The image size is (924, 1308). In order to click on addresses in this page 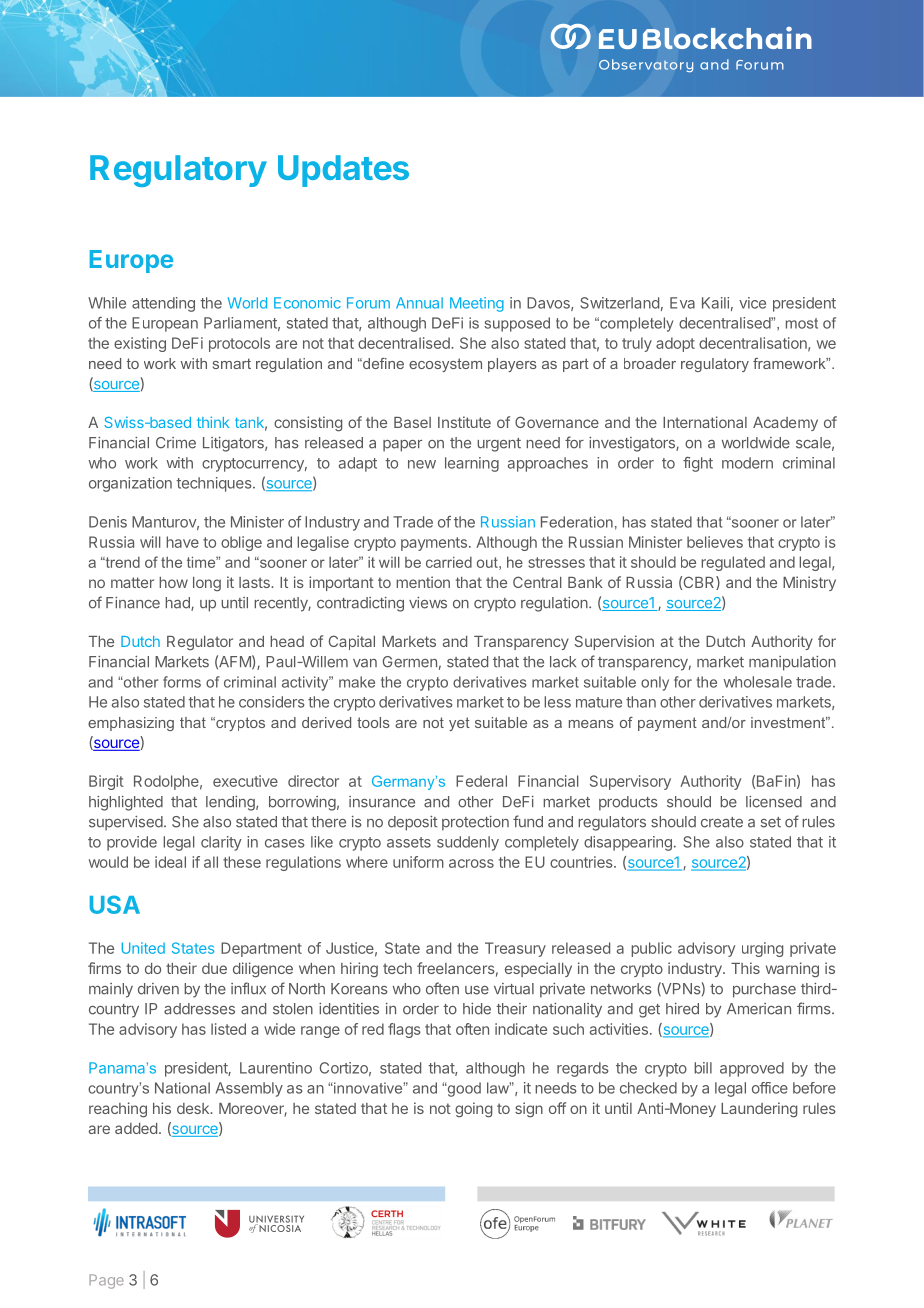, I will do `click(199, 1009)`.
